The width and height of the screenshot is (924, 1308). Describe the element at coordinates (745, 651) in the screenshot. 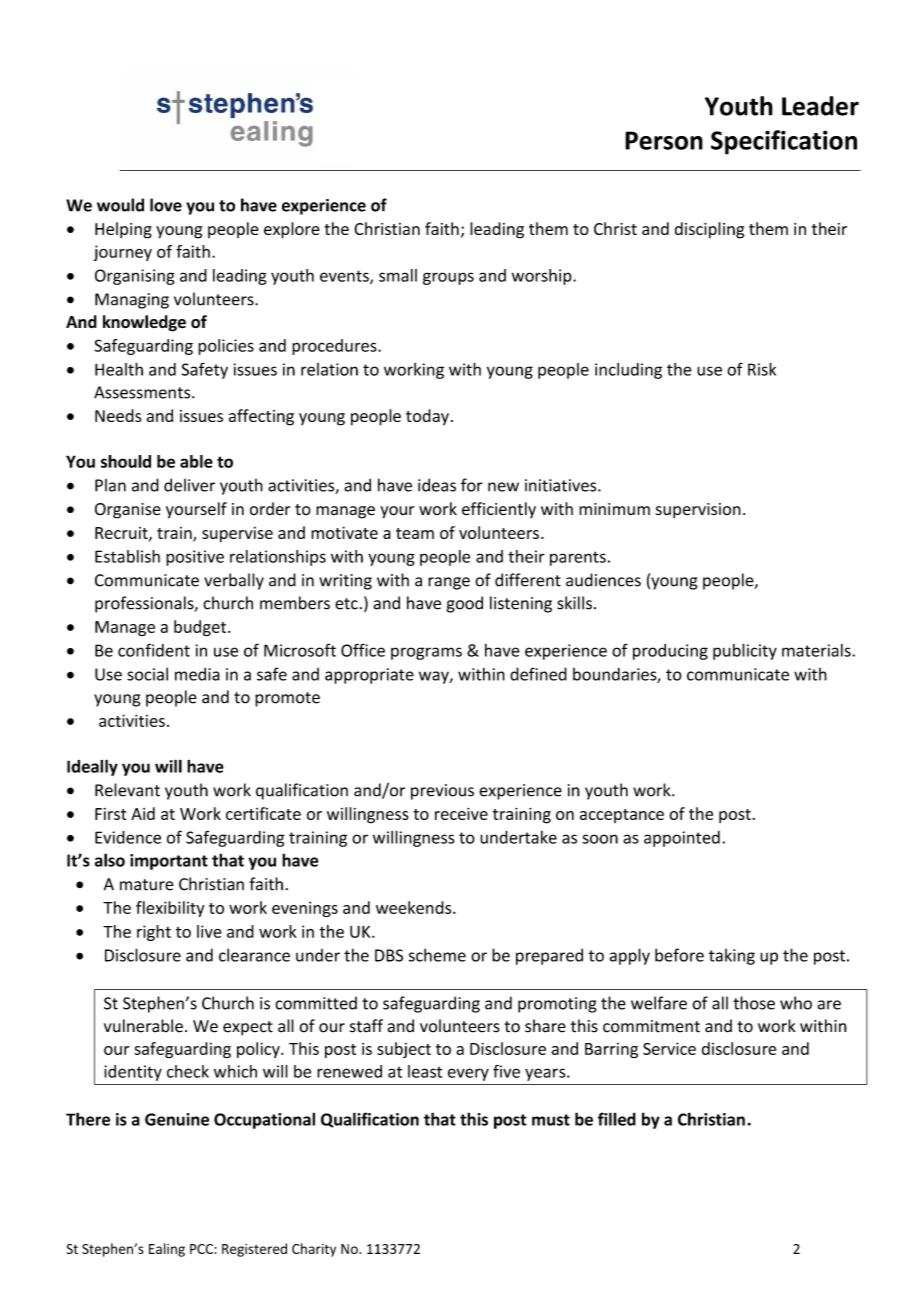

I see `publicity` at that location.
